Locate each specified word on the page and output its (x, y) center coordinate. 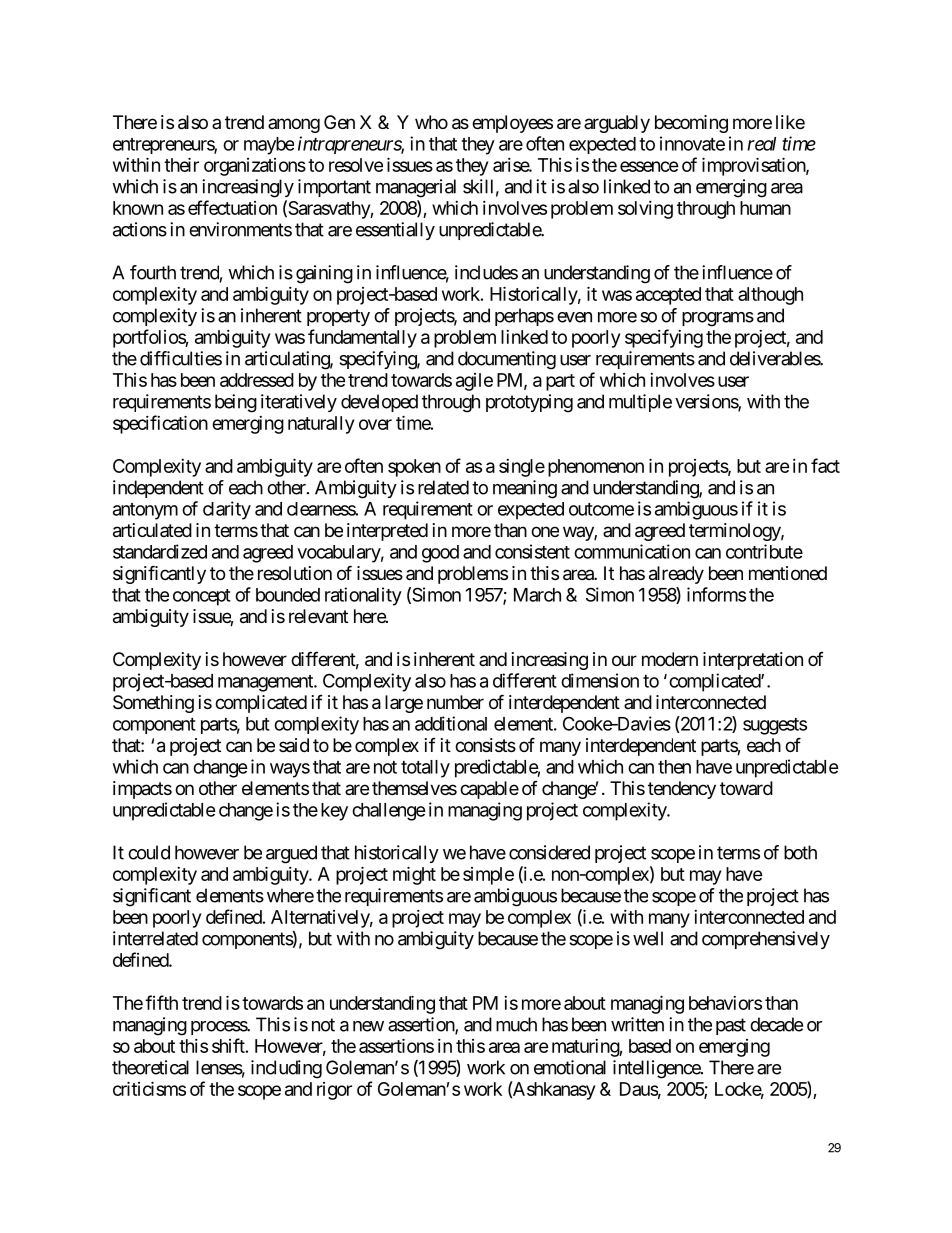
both (800, 852)
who (431, 122)
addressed (257, 380)
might (414, 875)
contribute (764, 551)
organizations (255, 167)
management (266, 683)
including (286, 1069)
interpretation (753, 661)
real (761, 144)
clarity (227, 510)
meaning (525, 489)
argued (291, 854)
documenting (507, 360)
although (770, 296)
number (455, 702)
